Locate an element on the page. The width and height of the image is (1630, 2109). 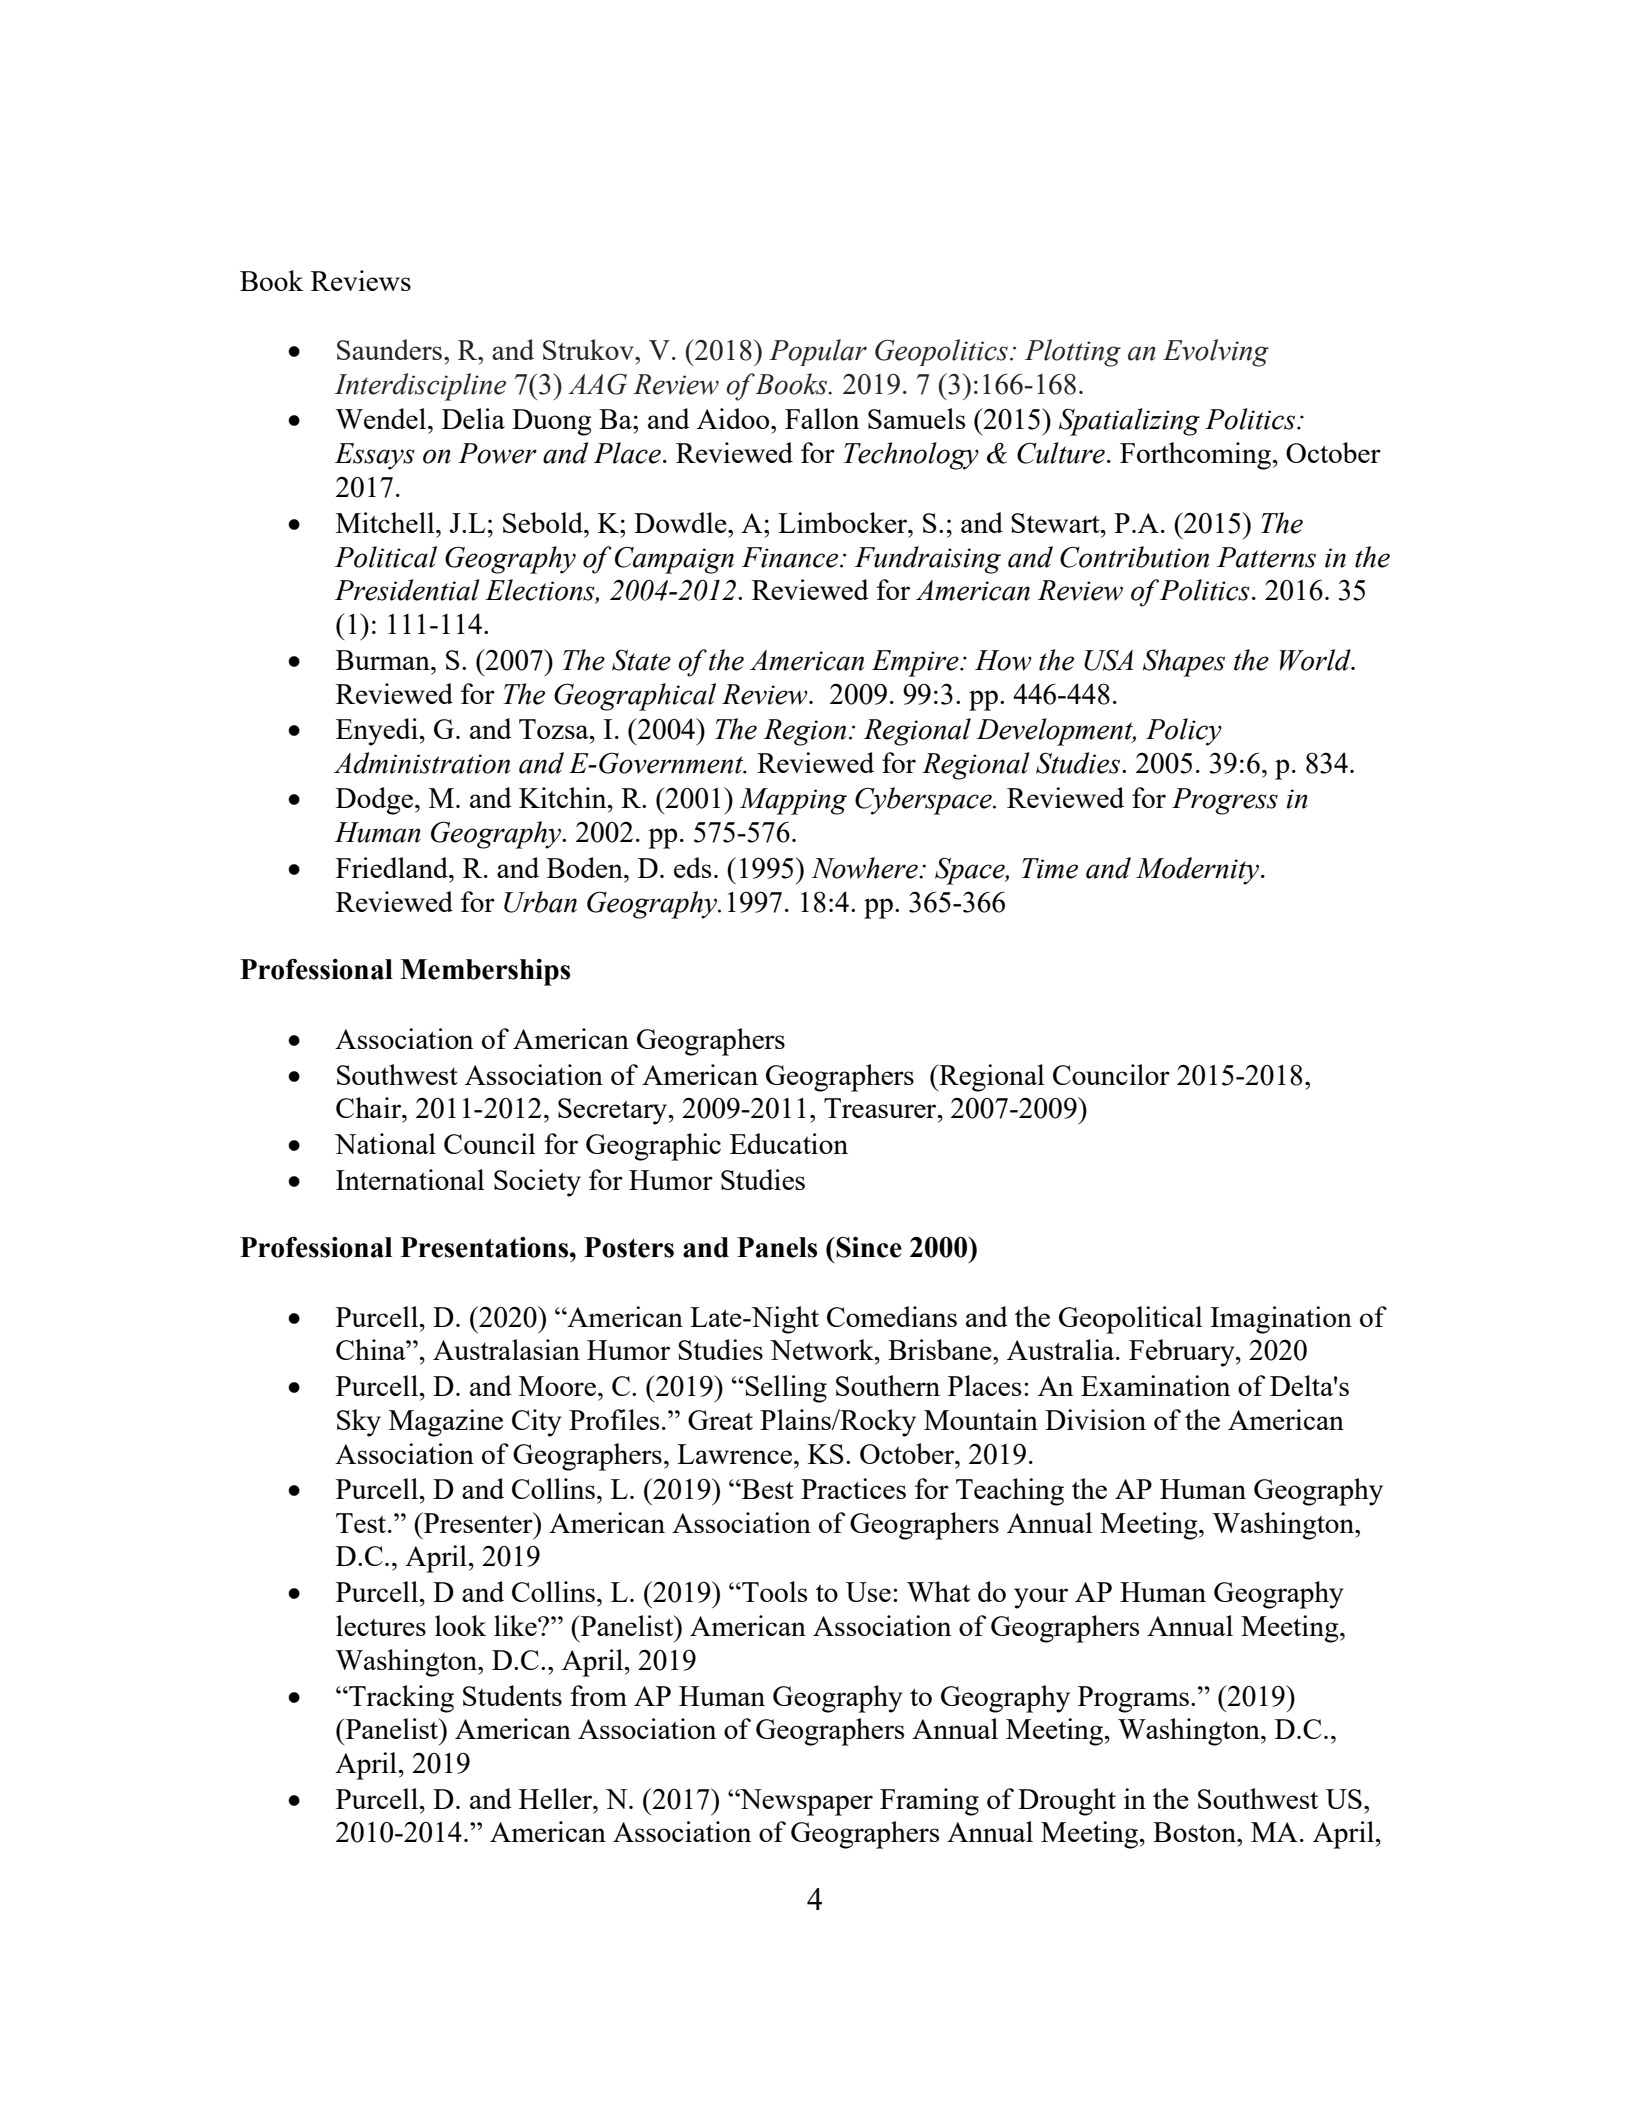
Treasurer is located at coordinates (881, 1108).
